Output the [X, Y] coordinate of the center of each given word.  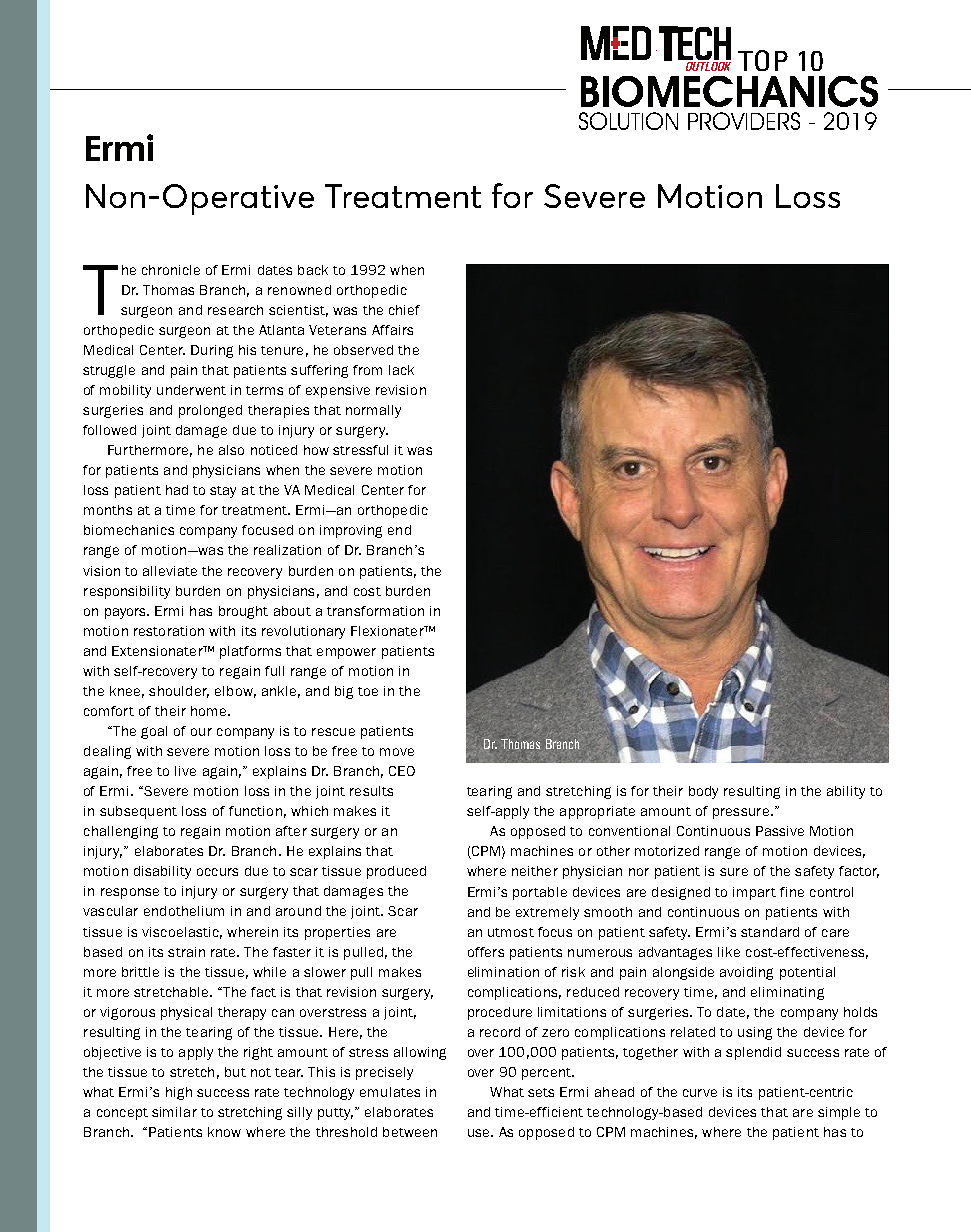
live [185, 771]
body [703, 792]
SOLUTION [628, 121]
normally [373, 411]
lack [401, 370]
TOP [763, 60]
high [179, 1093]
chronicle [171, 270]
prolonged [210, 411]
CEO [402, 771]
